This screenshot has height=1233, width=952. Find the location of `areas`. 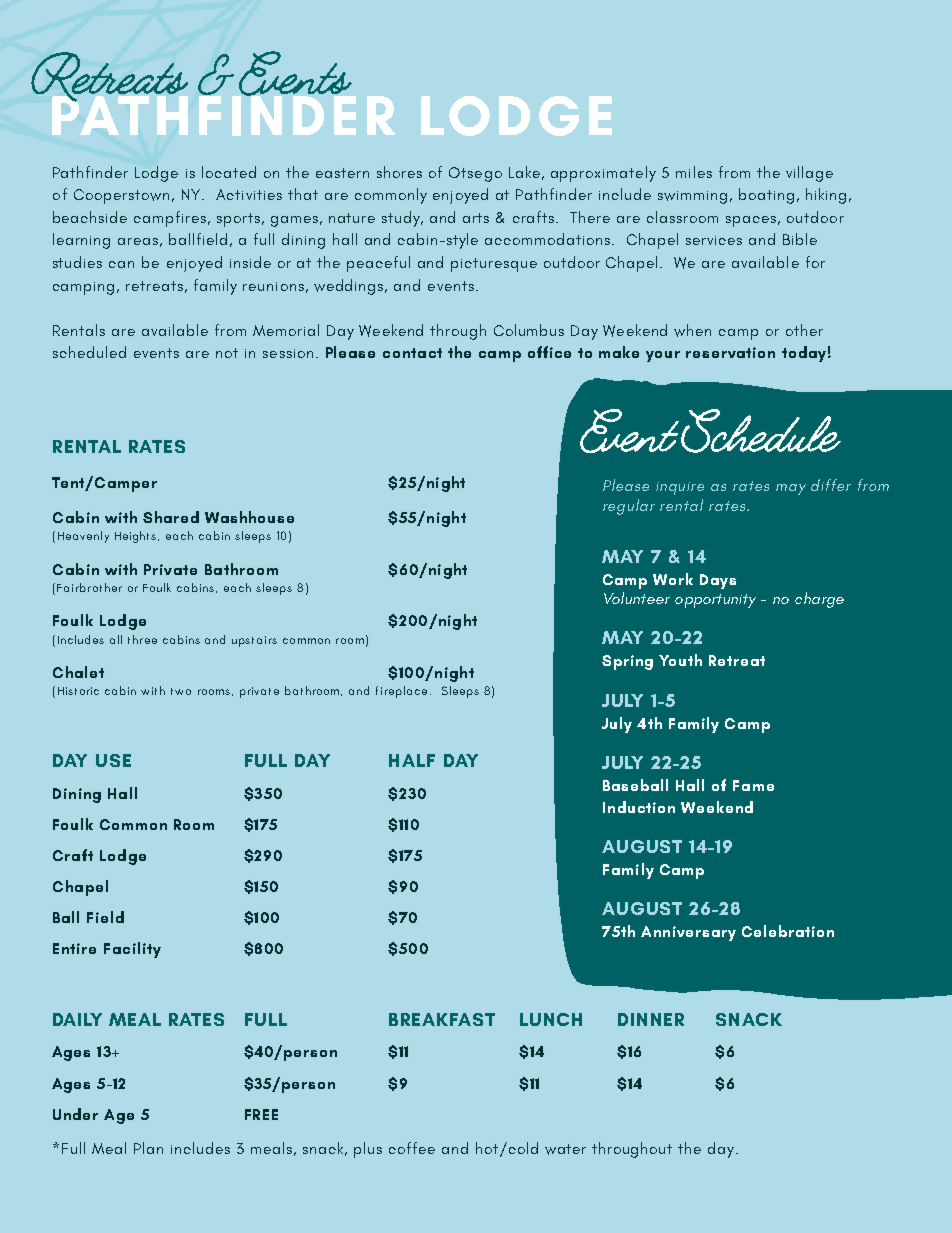

areas is located at coordinates (138, 241).
